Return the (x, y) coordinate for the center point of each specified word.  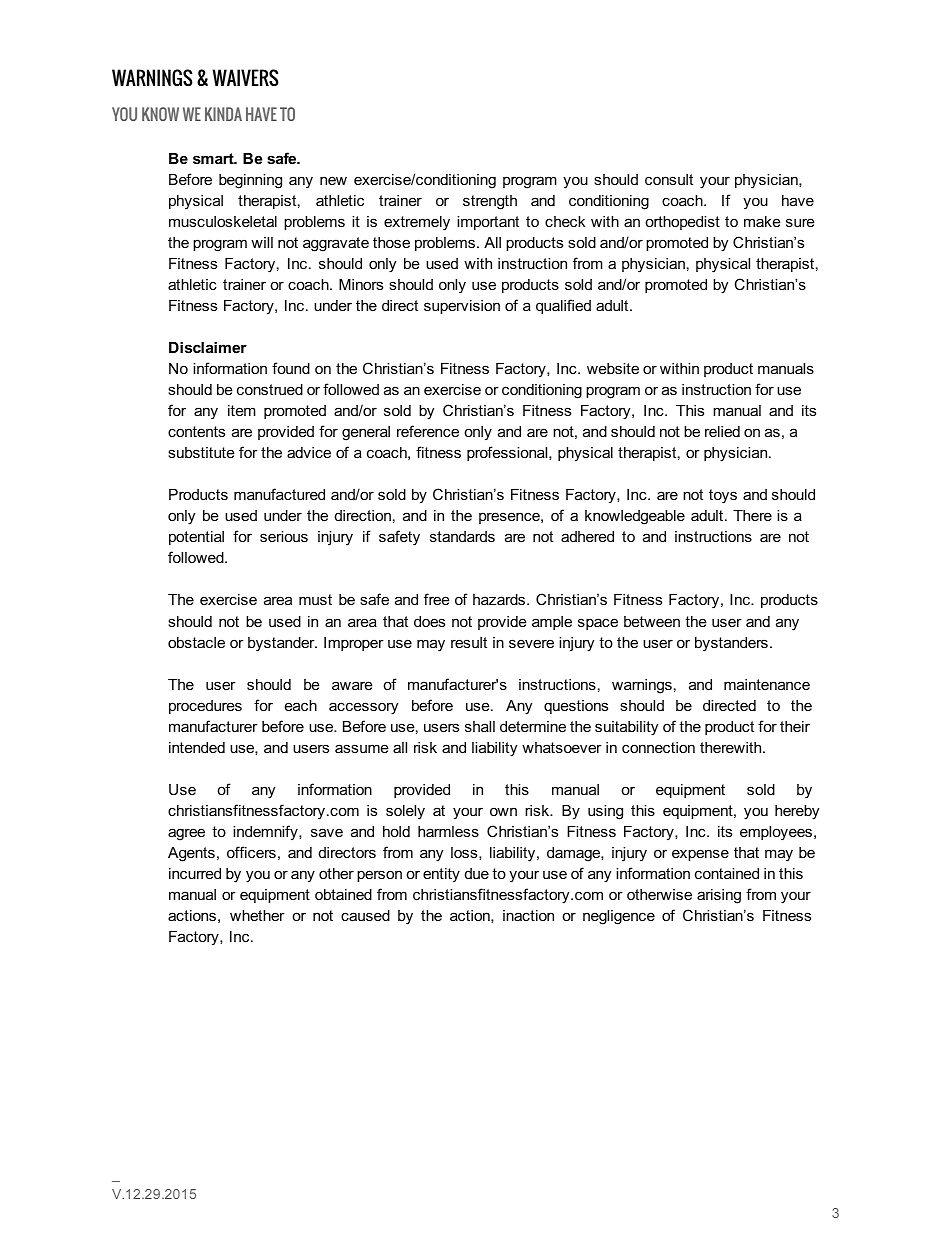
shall (480, 726)
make (762, 221)
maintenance (767, 684)
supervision (462, 307)
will (262, 242)
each (301, 705)
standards (462, 536)
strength (490, 202)
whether (257, 915)
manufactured (279, 494)
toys (723, 496)
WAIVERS (245, 77)
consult (669, 179)
